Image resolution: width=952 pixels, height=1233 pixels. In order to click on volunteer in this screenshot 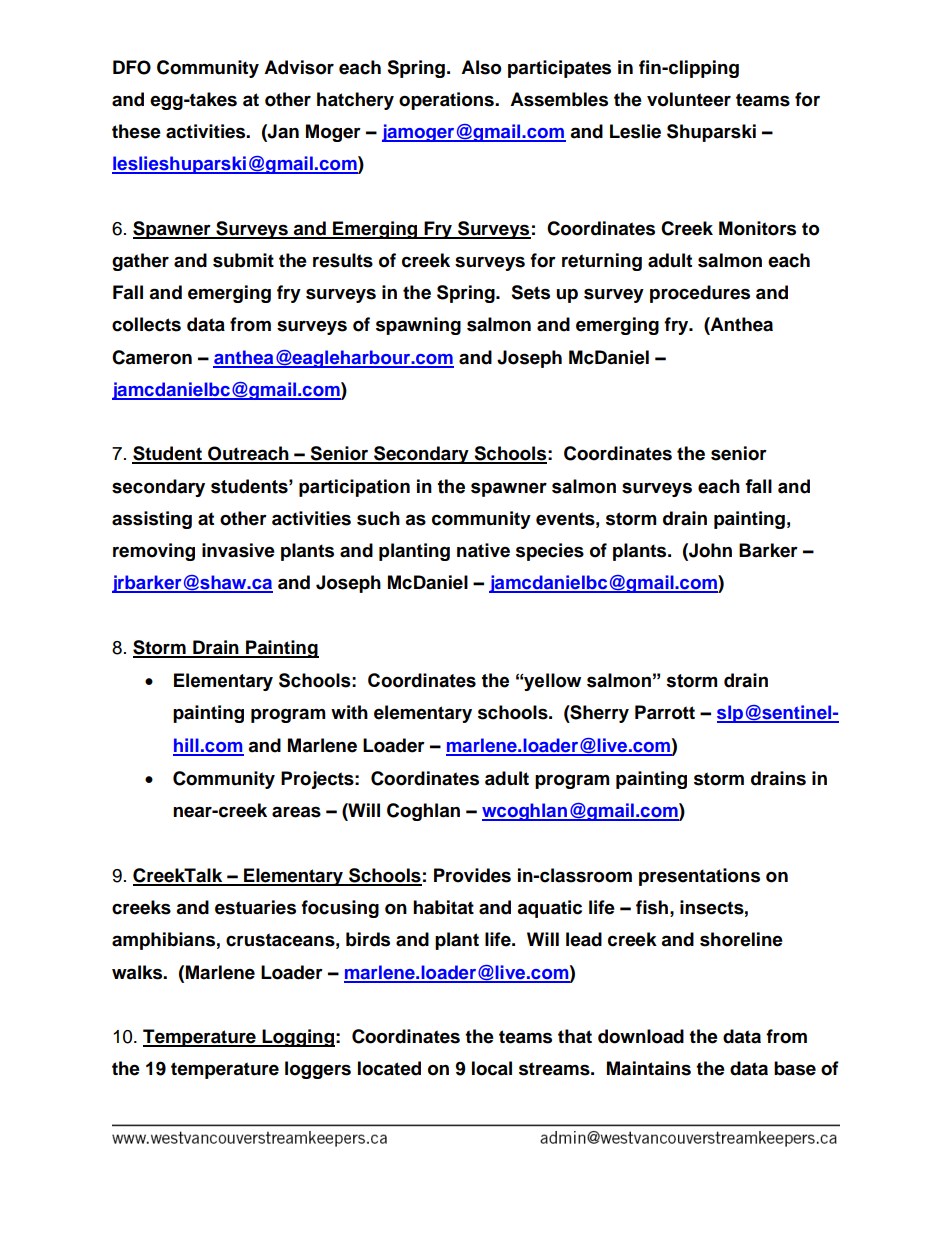, I will do `click(689, 99)`.
